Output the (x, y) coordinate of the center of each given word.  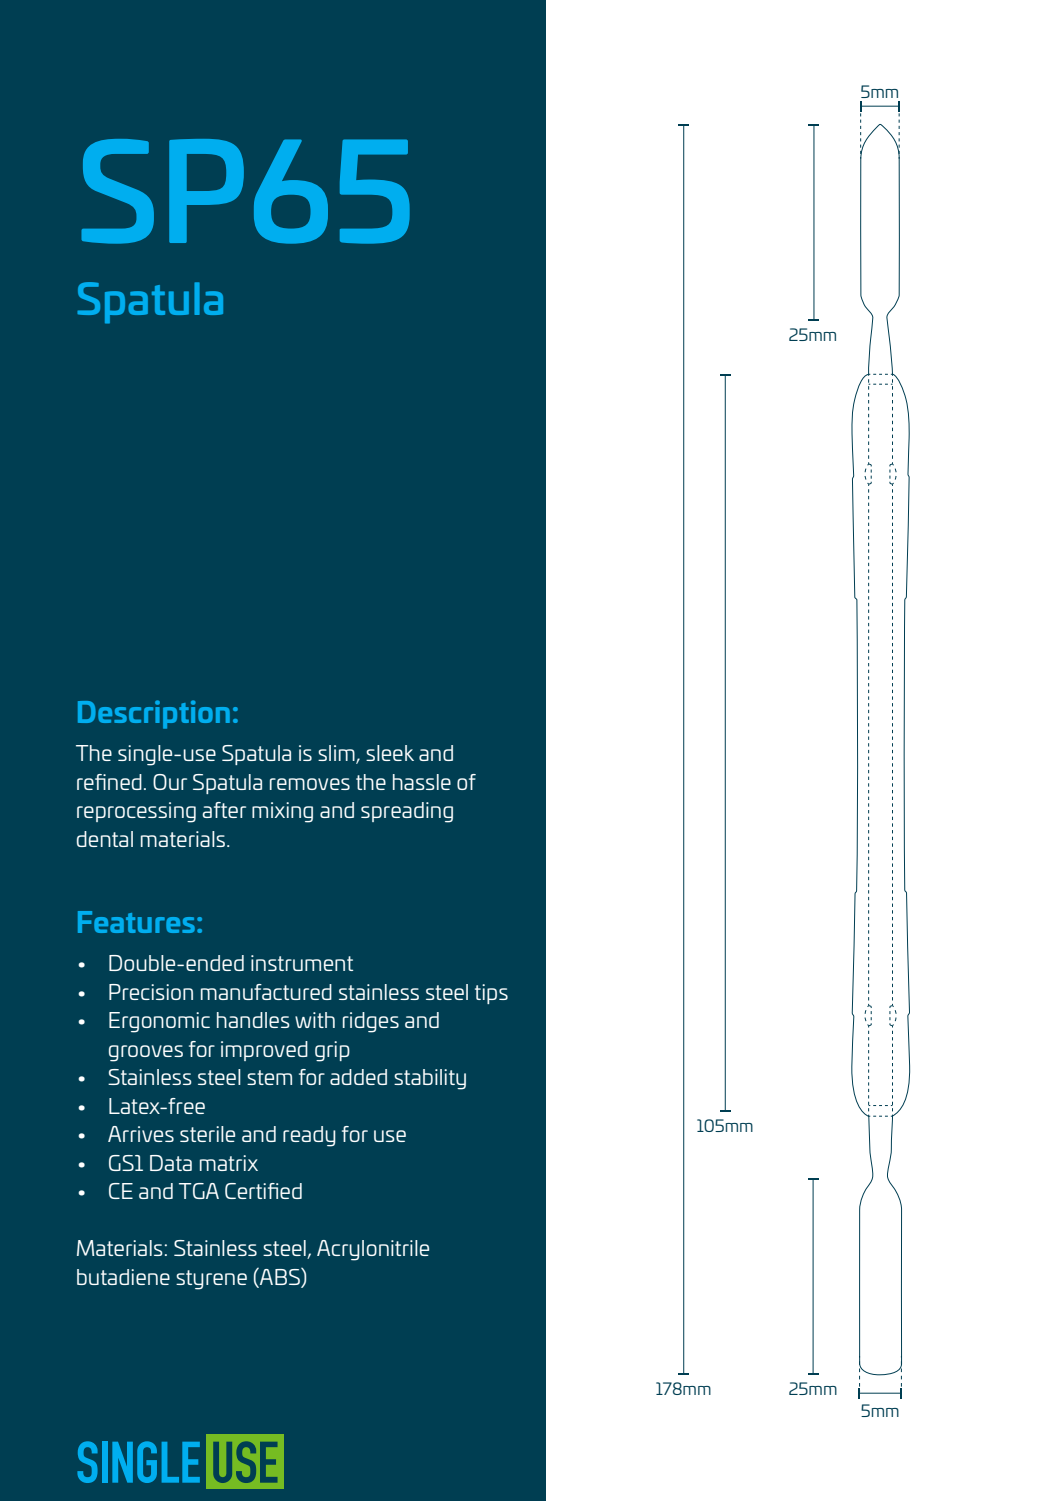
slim (337, 754)
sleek (390, 753)
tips (491, 994)
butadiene (123, 1277)
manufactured (266, 992)
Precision (151, 992)
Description (154, 714)
